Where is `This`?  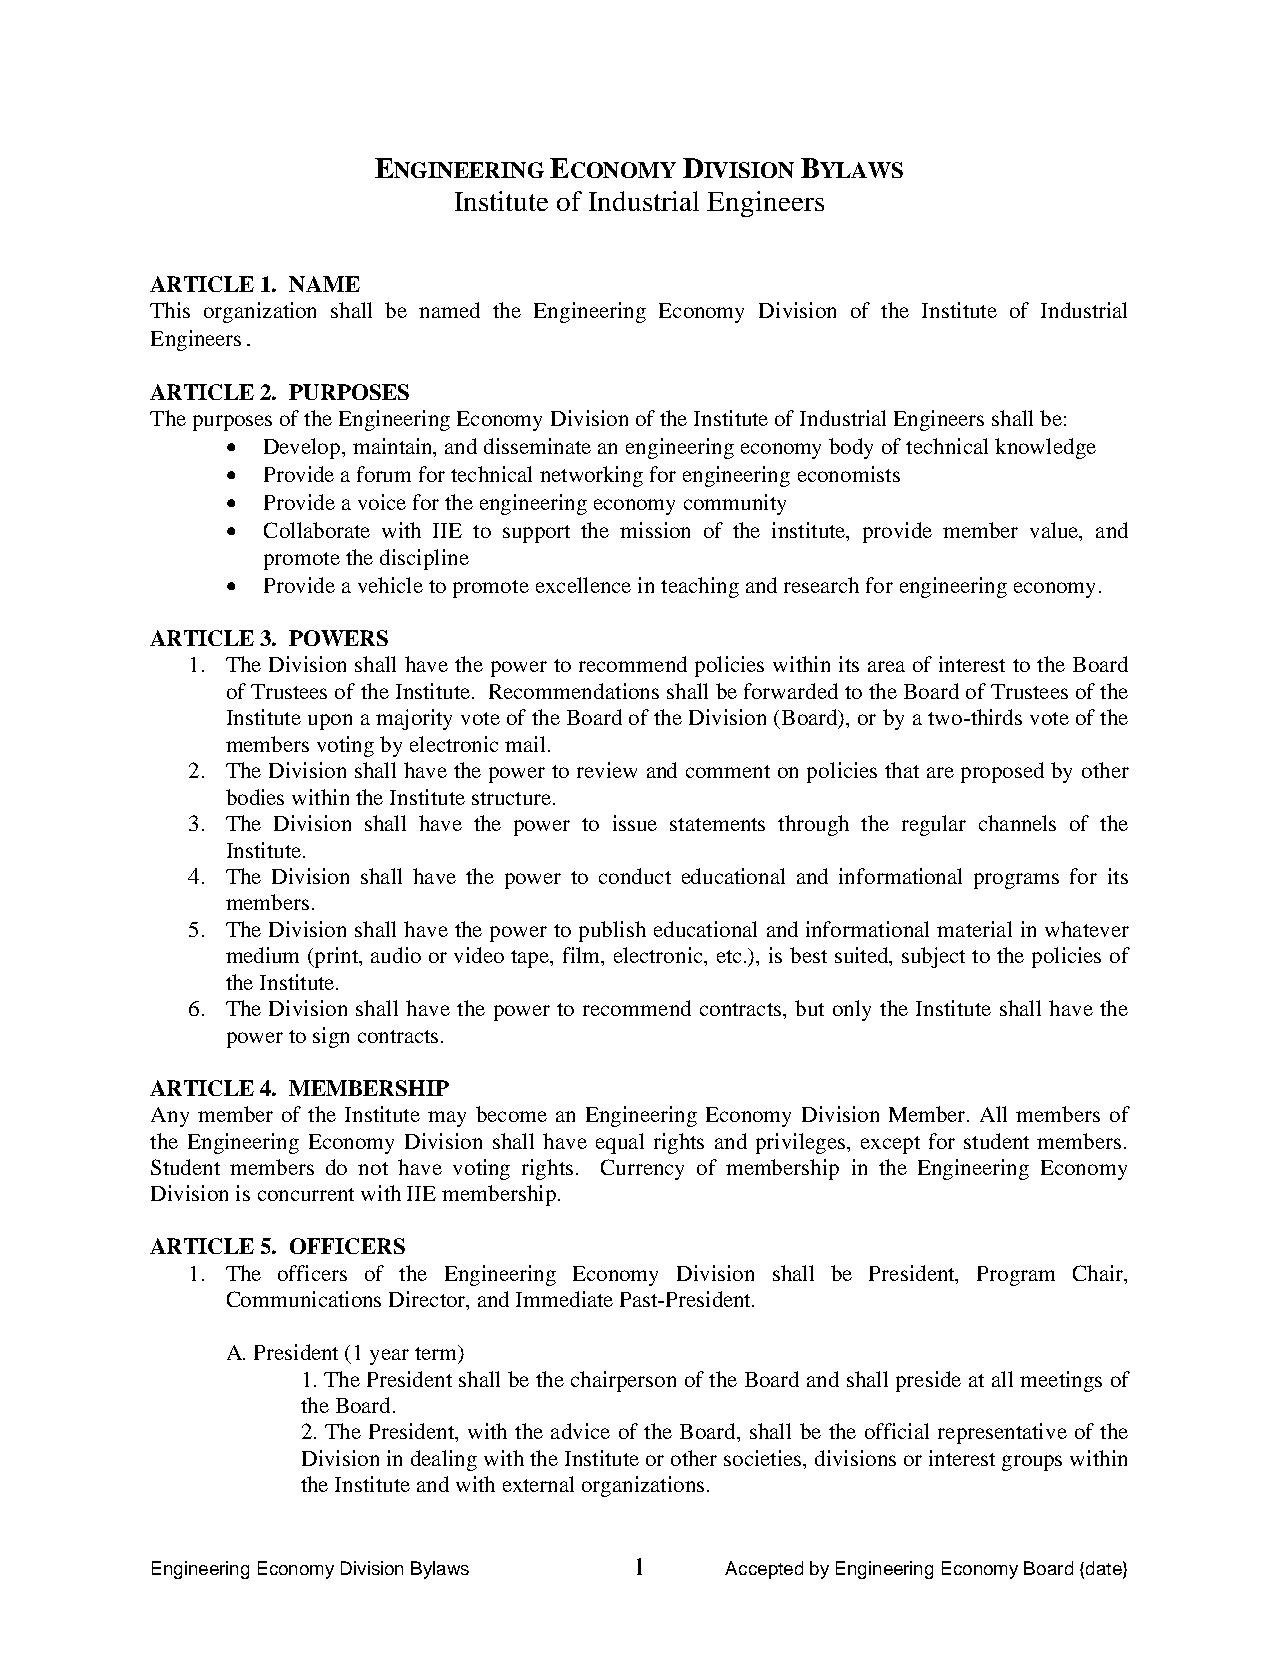 This is located at coordinates (170, 310).
